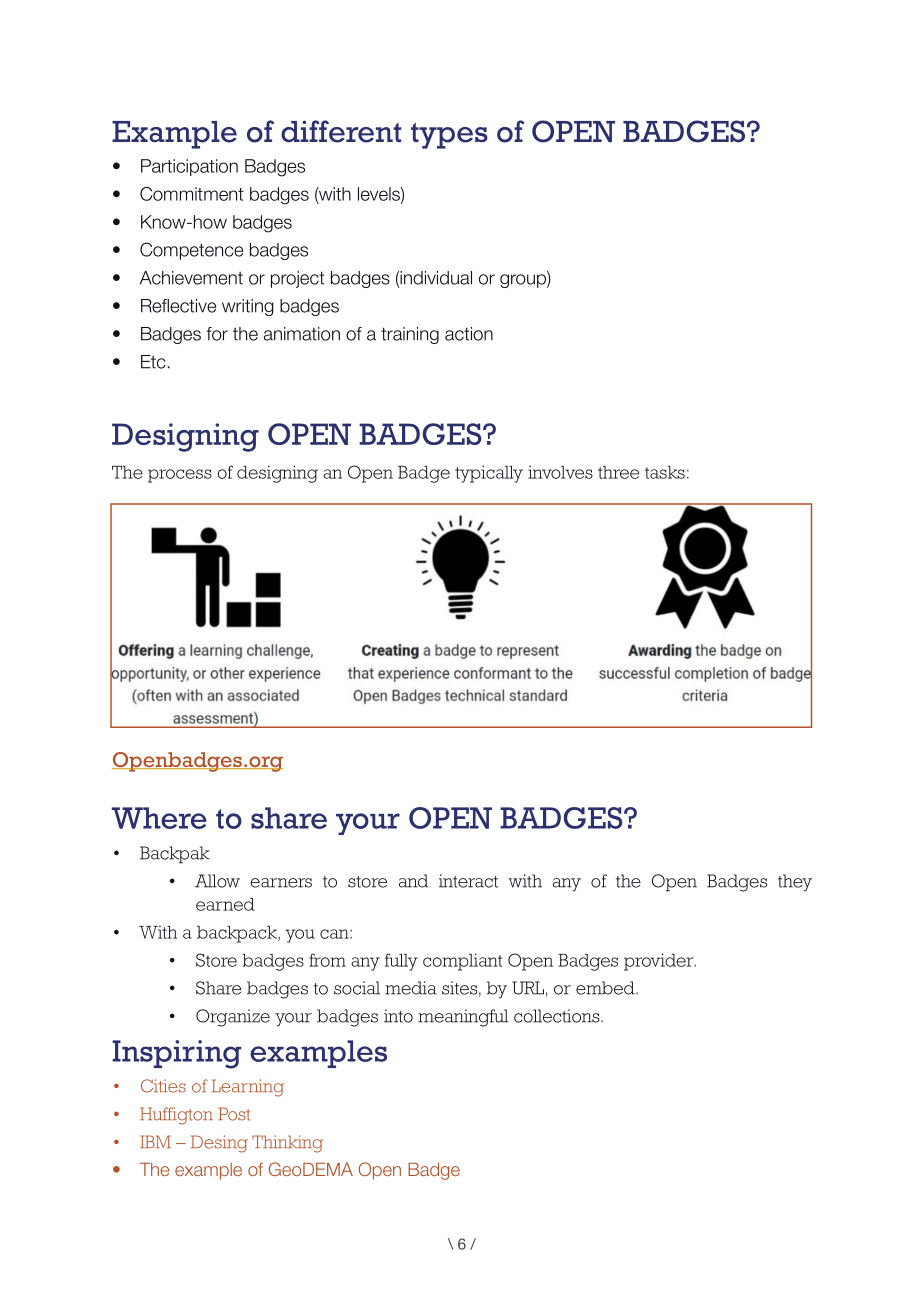 The image size is (924, 1308). What do you see at coordinates (665, 472) in the image?
I see `tasks` at bounding box center [665, 472].
